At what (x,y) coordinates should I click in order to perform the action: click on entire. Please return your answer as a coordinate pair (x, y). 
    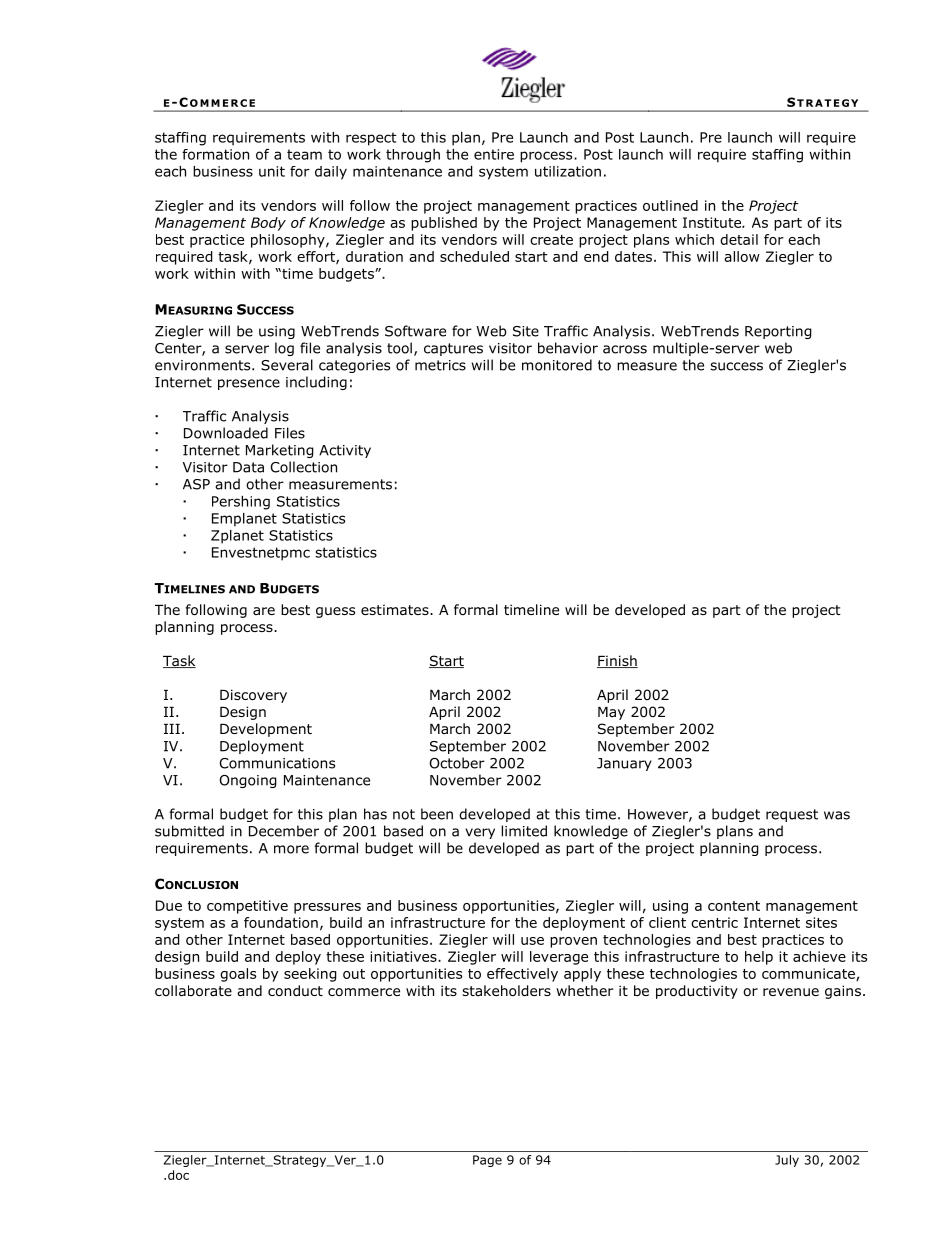
    Looking at the image, I should click on (494, 154).
